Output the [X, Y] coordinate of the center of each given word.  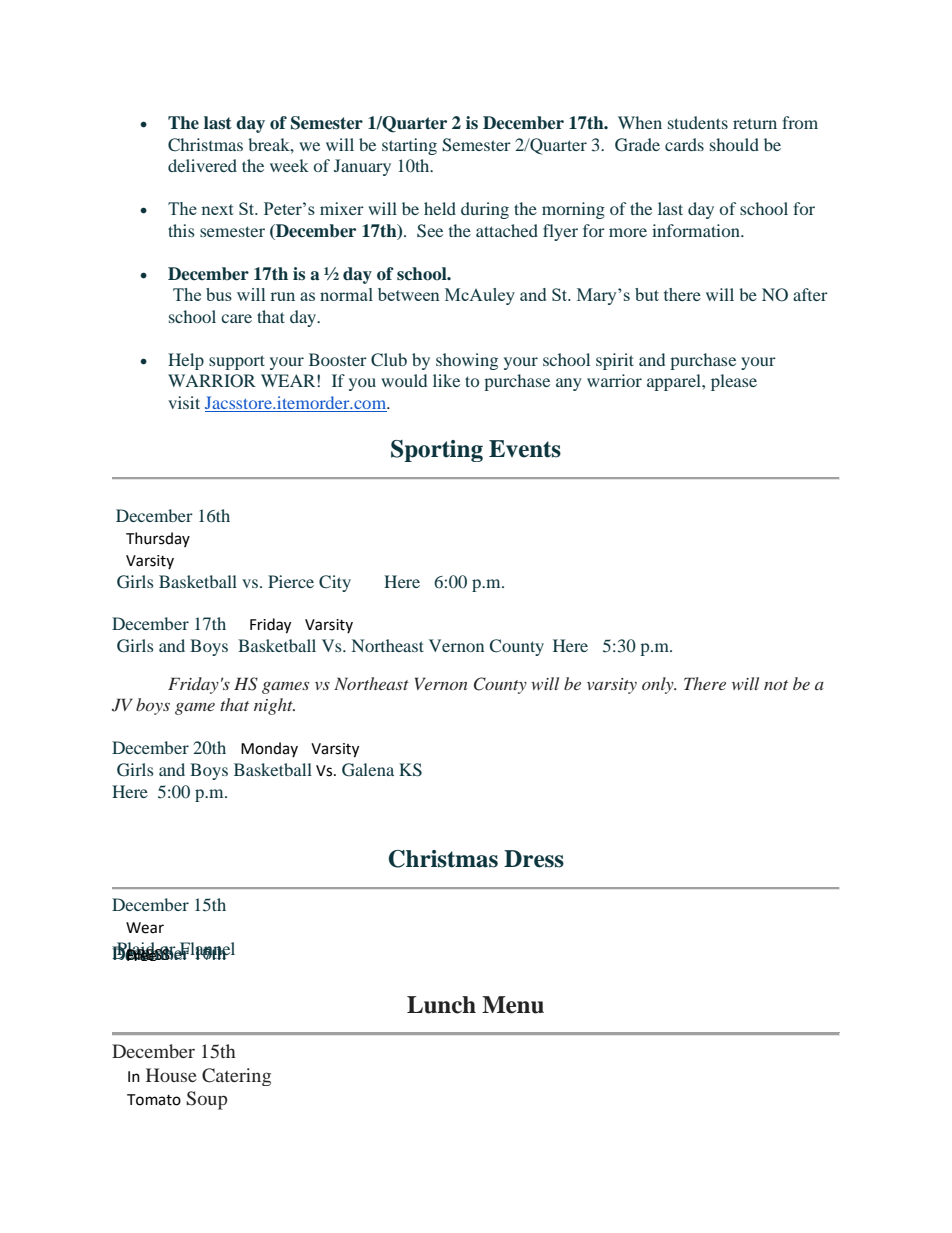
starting [409, 146]
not [776, 685]
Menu [513, 1005]
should [734, 144]
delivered [202, 165]
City [335, 583]
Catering [236, 1077]
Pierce [291, 581]
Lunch [441, 1005]
